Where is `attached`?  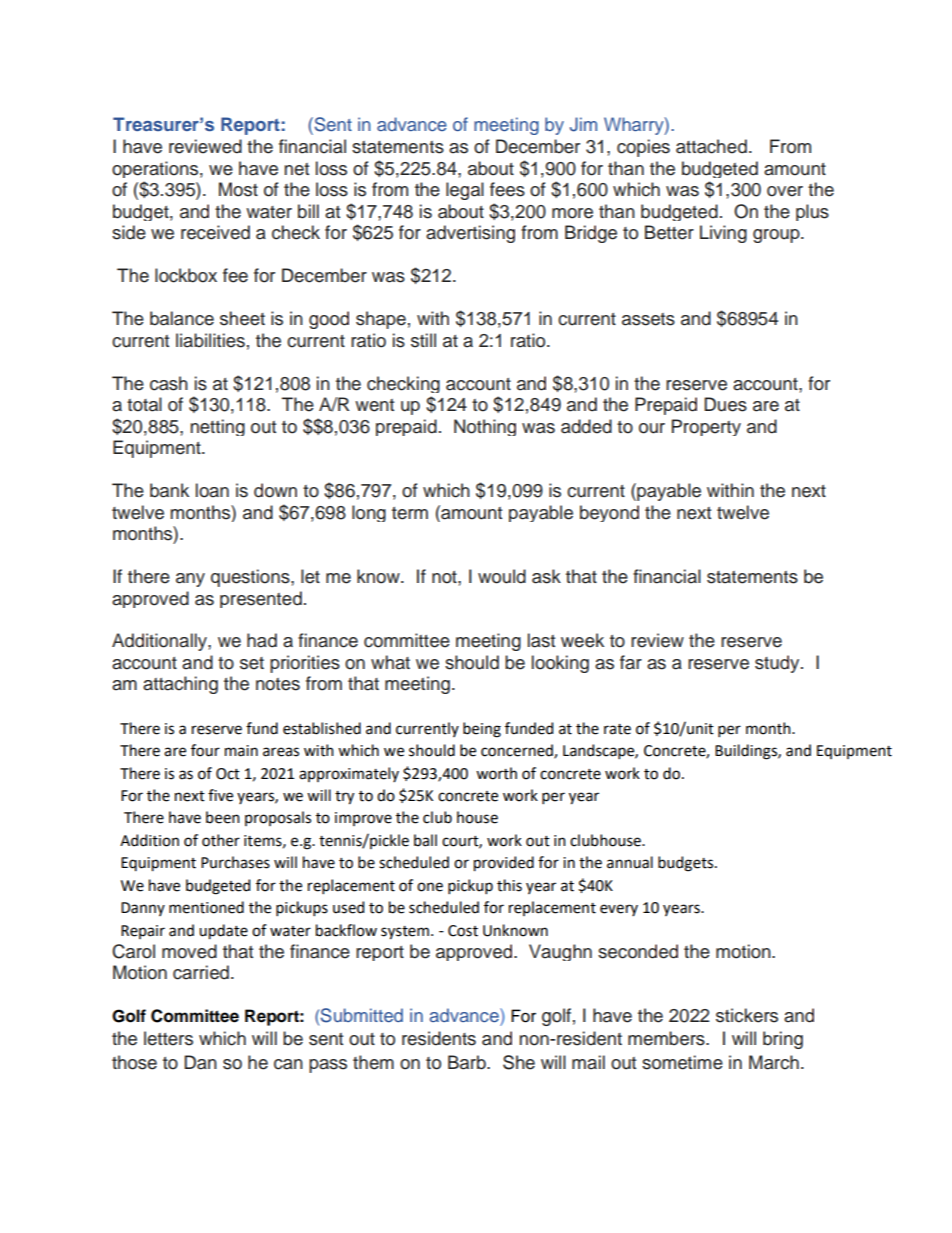 attached is located at coordinates (711, 146).
